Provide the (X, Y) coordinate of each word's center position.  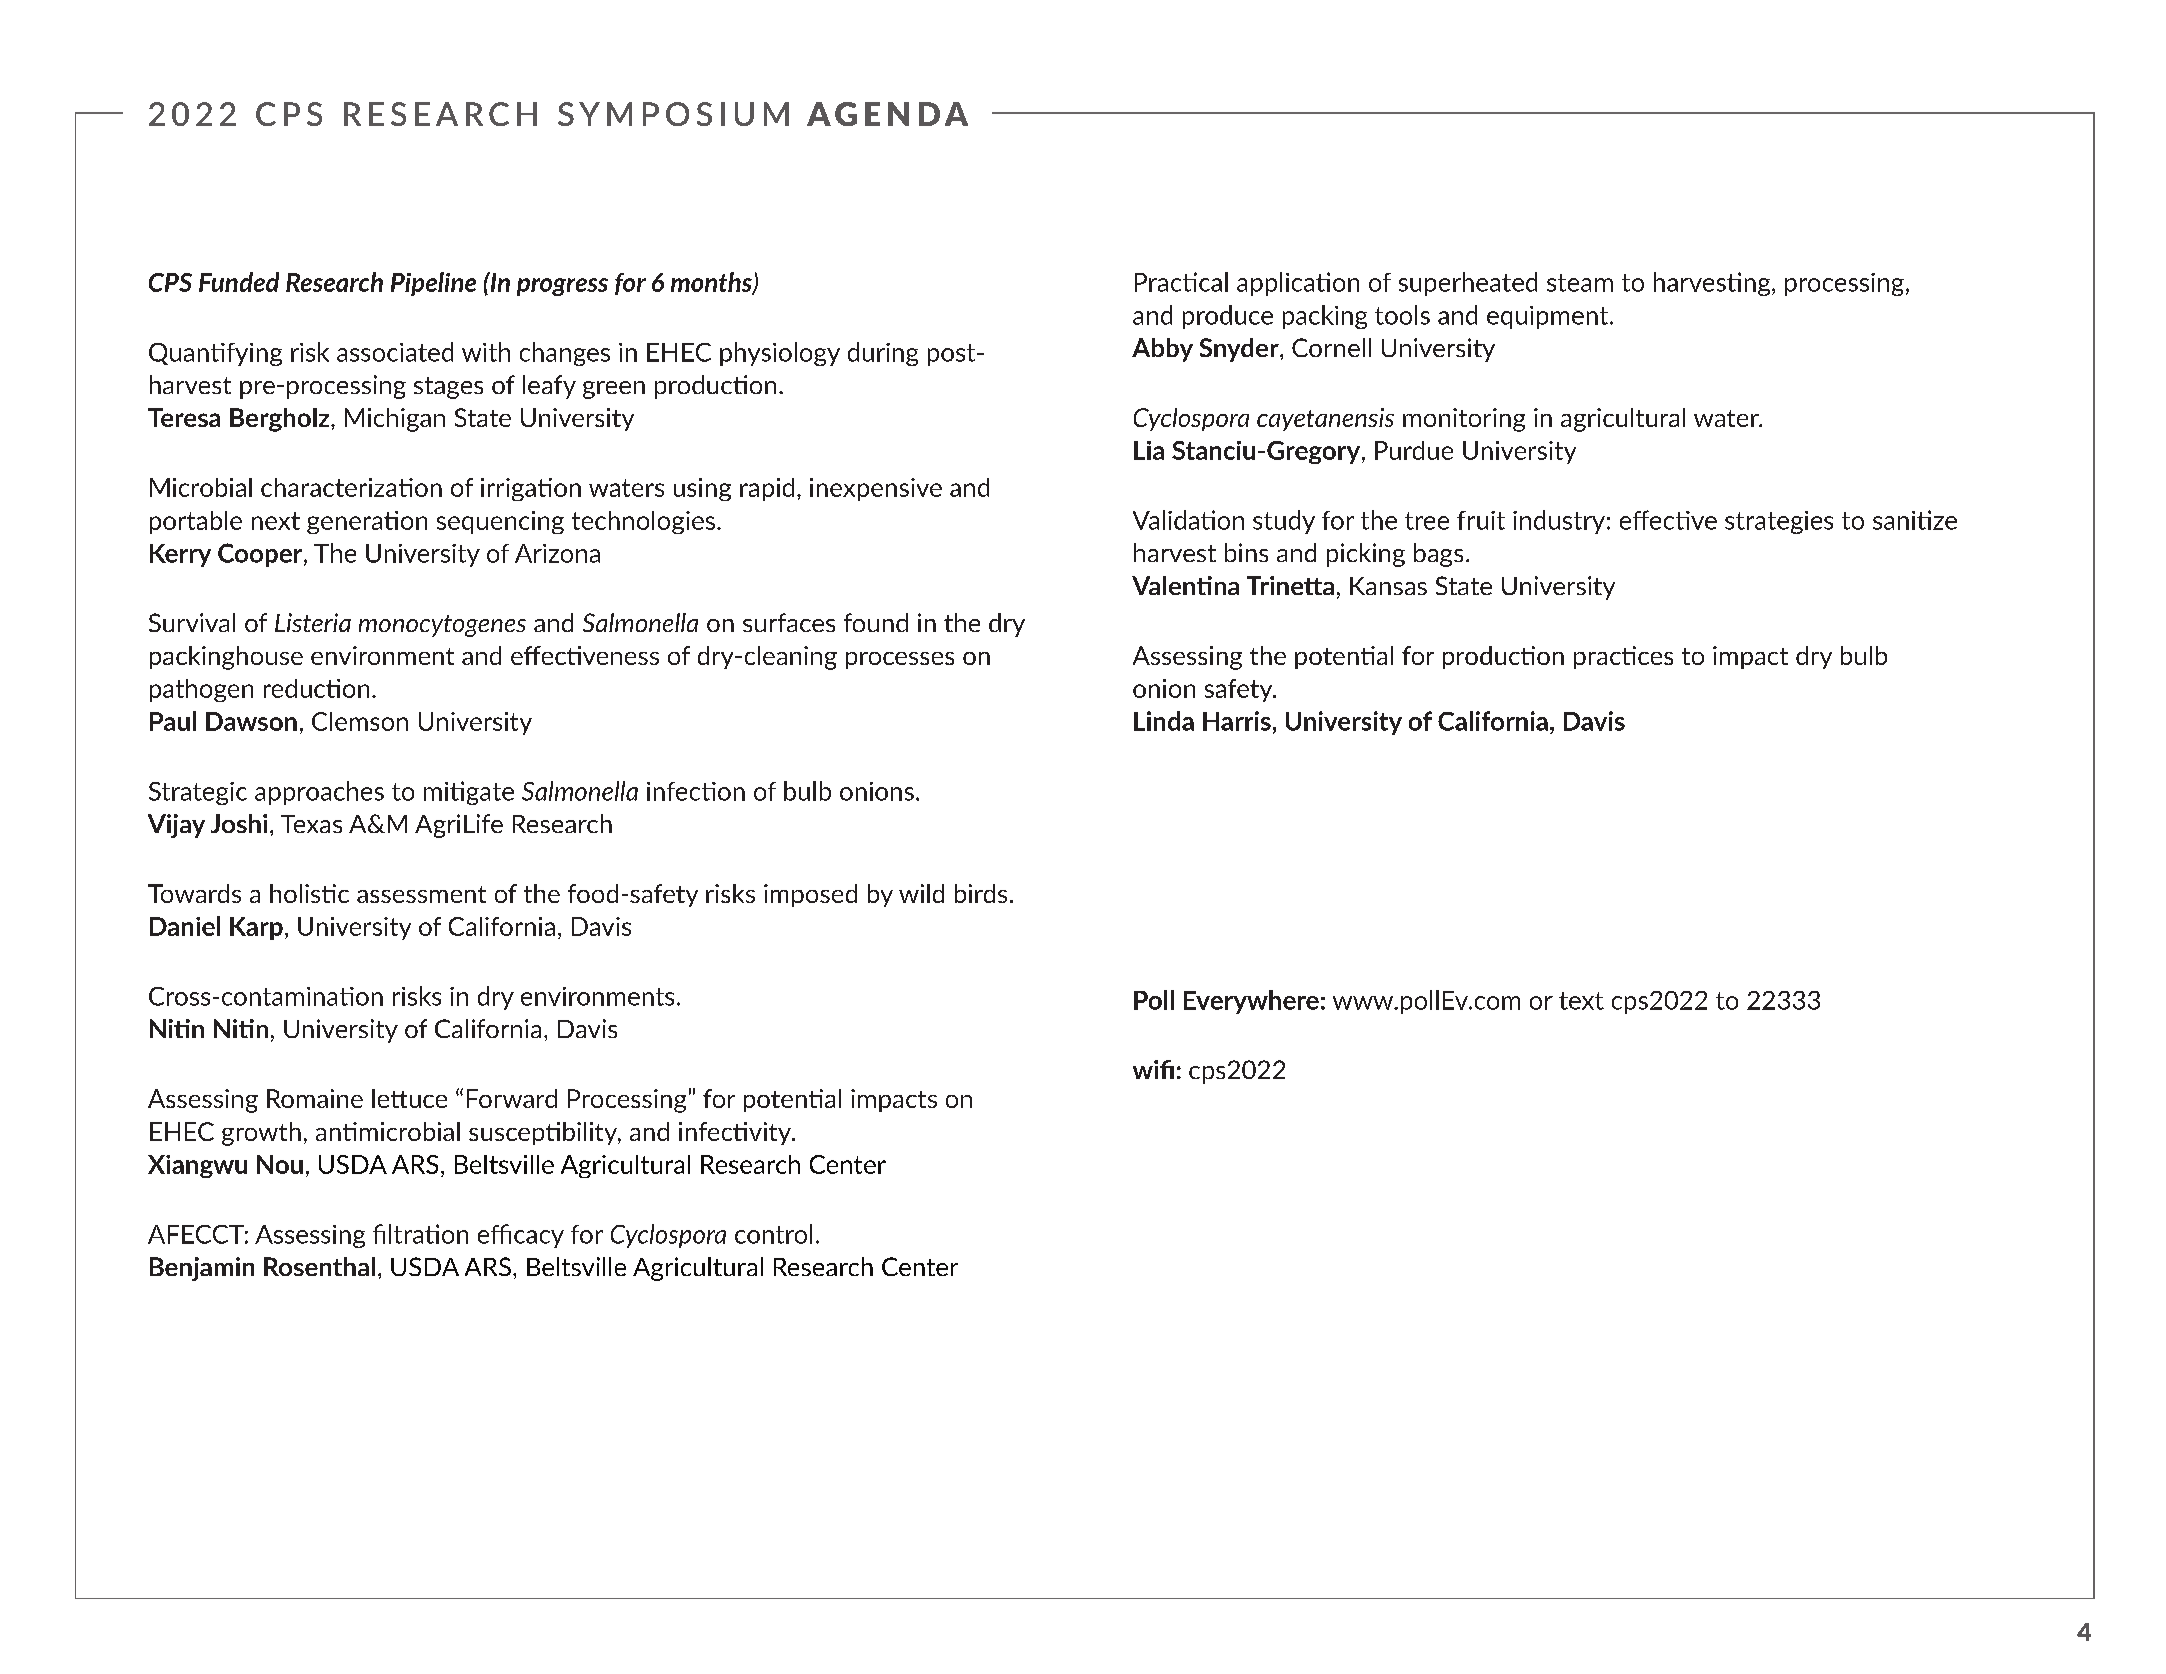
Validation (1188, 520)
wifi (1153, 1069)
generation (367, 522)
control (773, 1234)
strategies (1779, 522)
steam (1580, 283)
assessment (421, 894)
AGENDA (887, 114)
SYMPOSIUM (673, 114)
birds (981, 893)
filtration (420, 1234)
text (1581, 1001)
